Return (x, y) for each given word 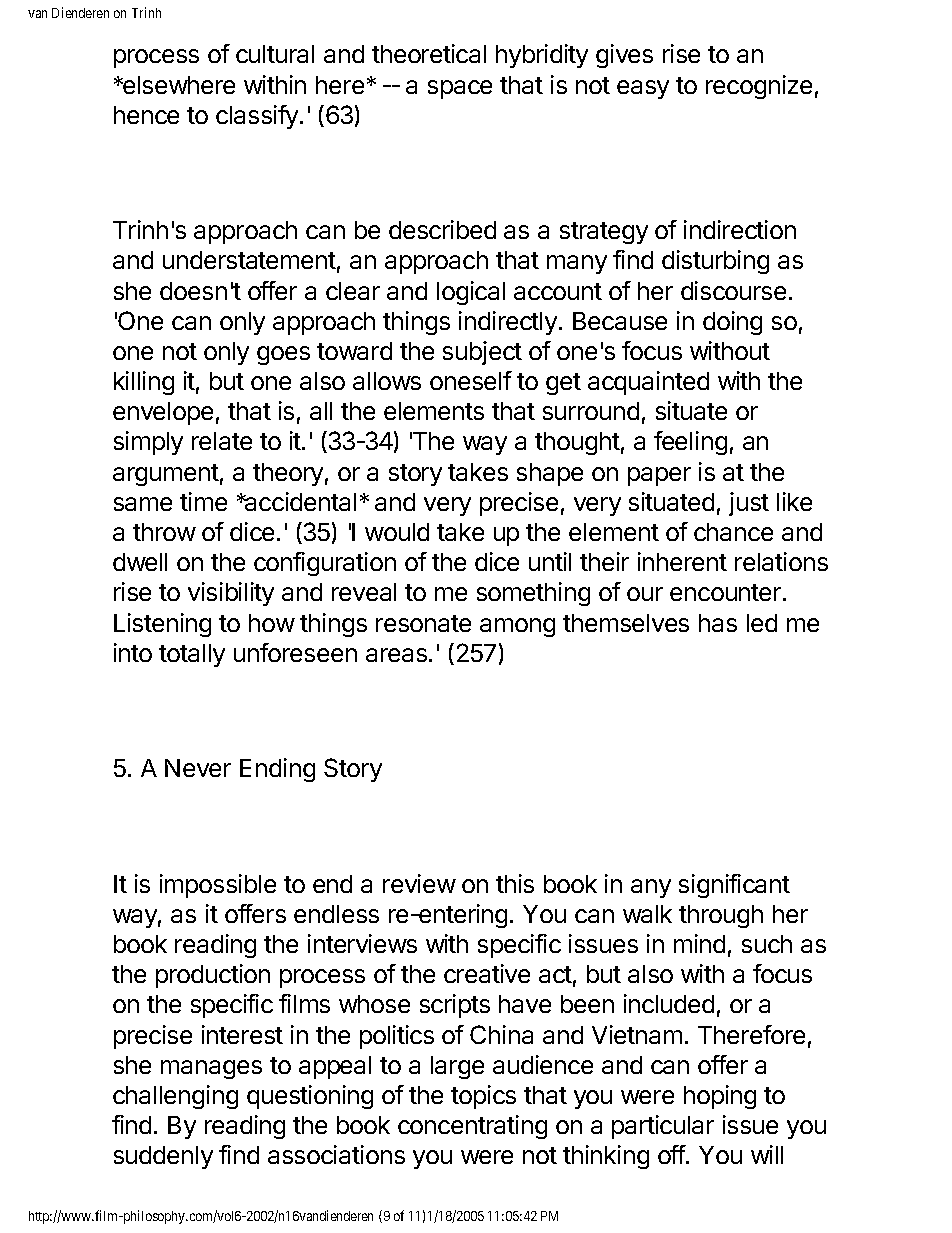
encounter (727, 592)
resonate (423, 623)
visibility (231, 594)
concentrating (472, 1127)
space (460, 89)
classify (257, 117)
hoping (720, 1097)
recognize (759, 87)
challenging (175, 1097)
